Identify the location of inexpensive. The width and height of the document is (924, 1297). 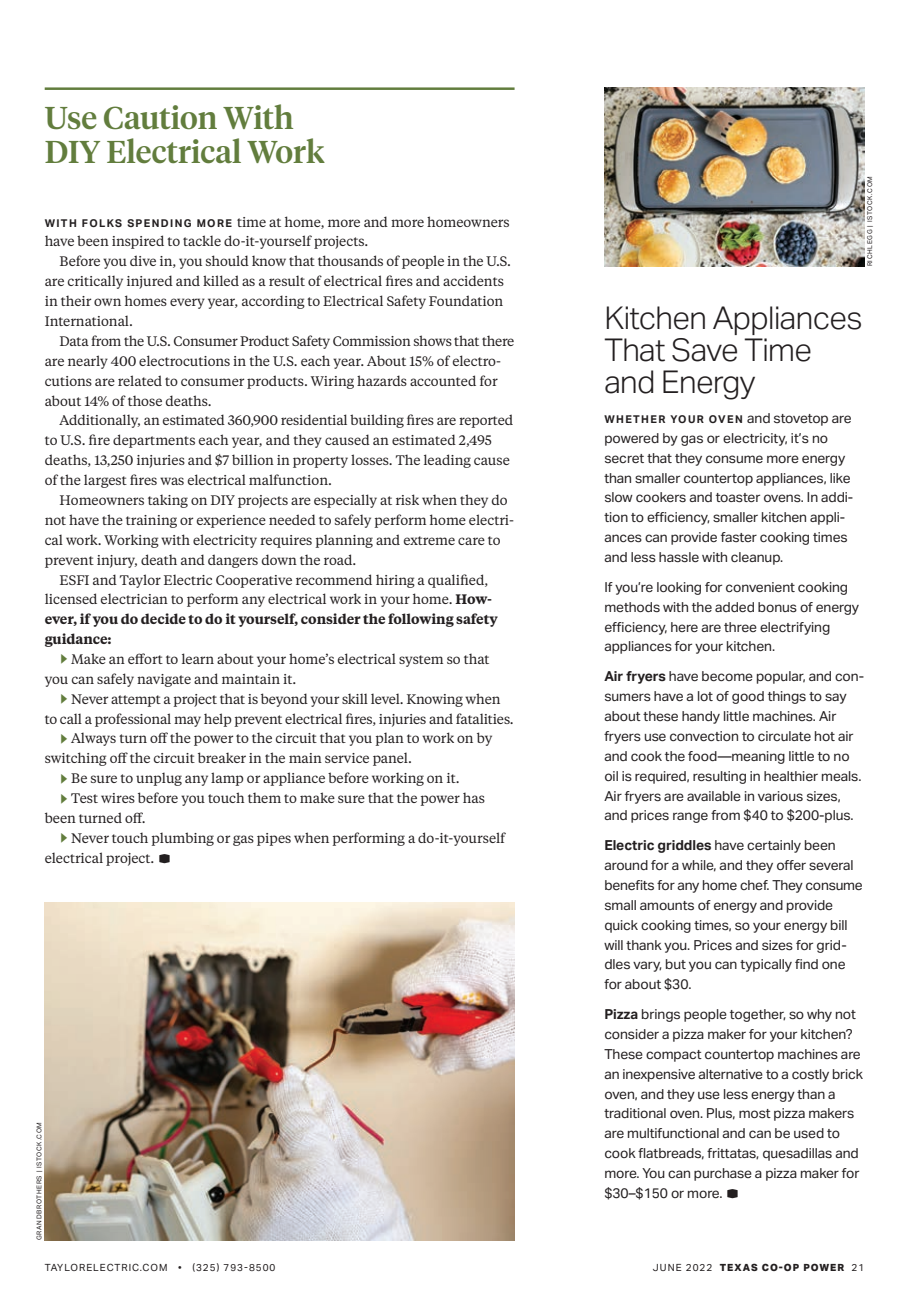
(659, 1075).
